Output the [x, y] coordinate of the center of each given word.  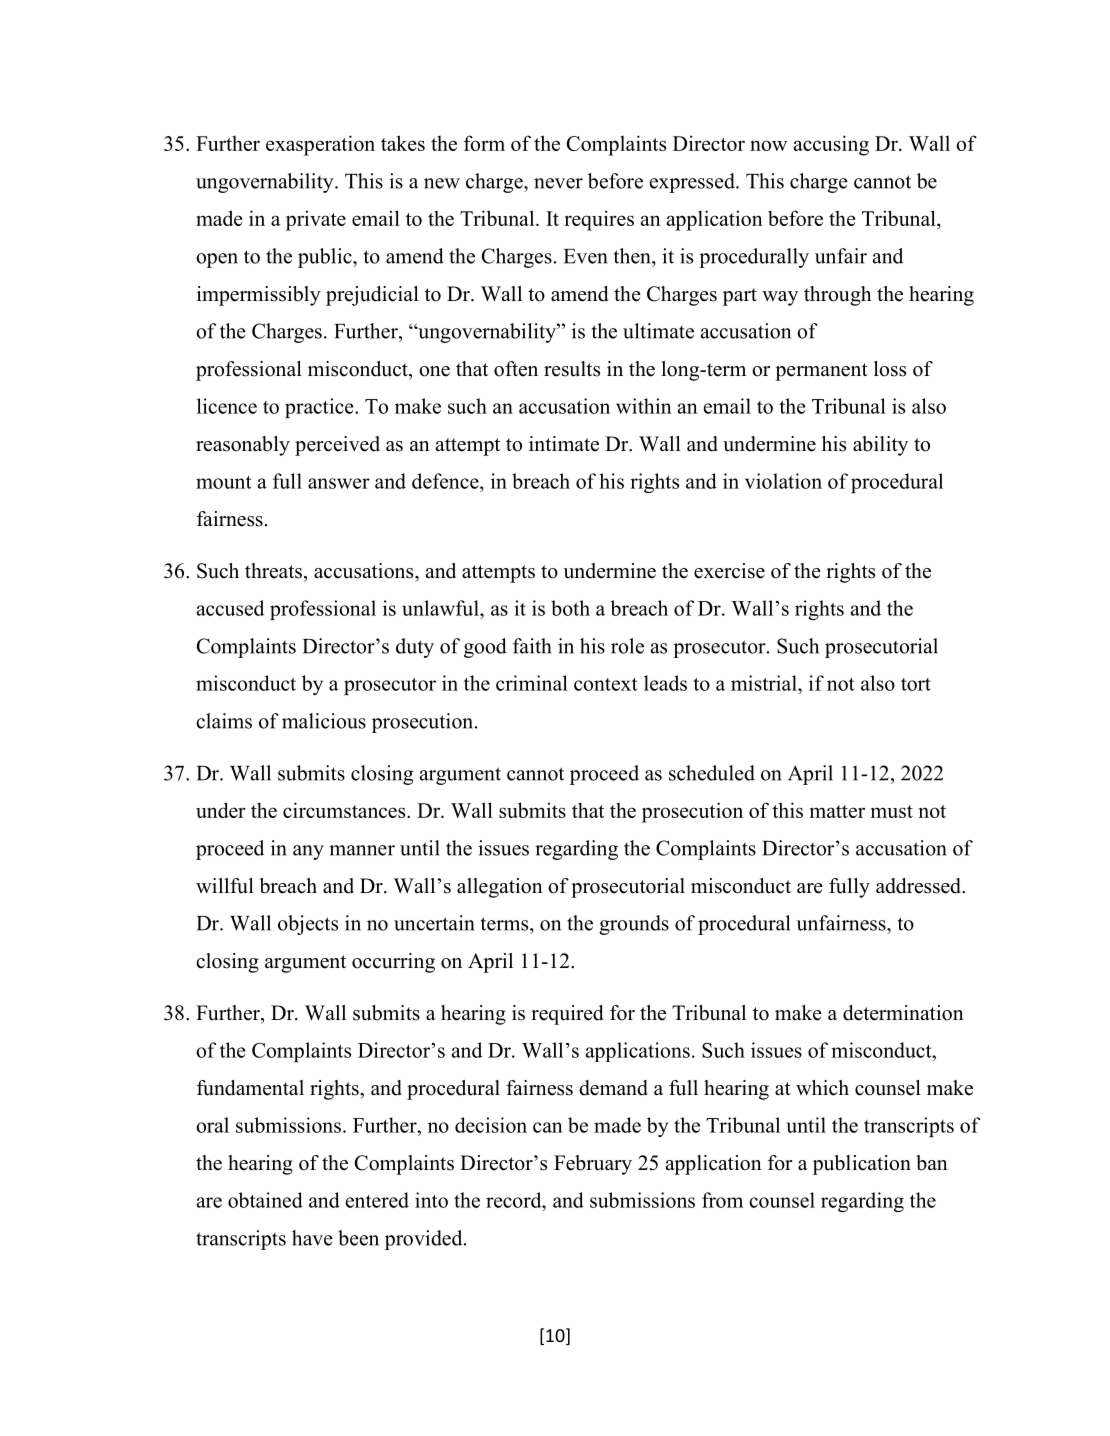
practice [320, 408]
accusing [831, 145]
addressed [919, 886]
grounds [634, 925]
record [515, 1200]
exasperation [320, 145]
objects [308, 925]
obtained [265, 1200]
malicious [324, 721]
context [605, 684]
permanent [821, 372]
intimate [564, 444]
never [558, 183]
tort [916, 684]
